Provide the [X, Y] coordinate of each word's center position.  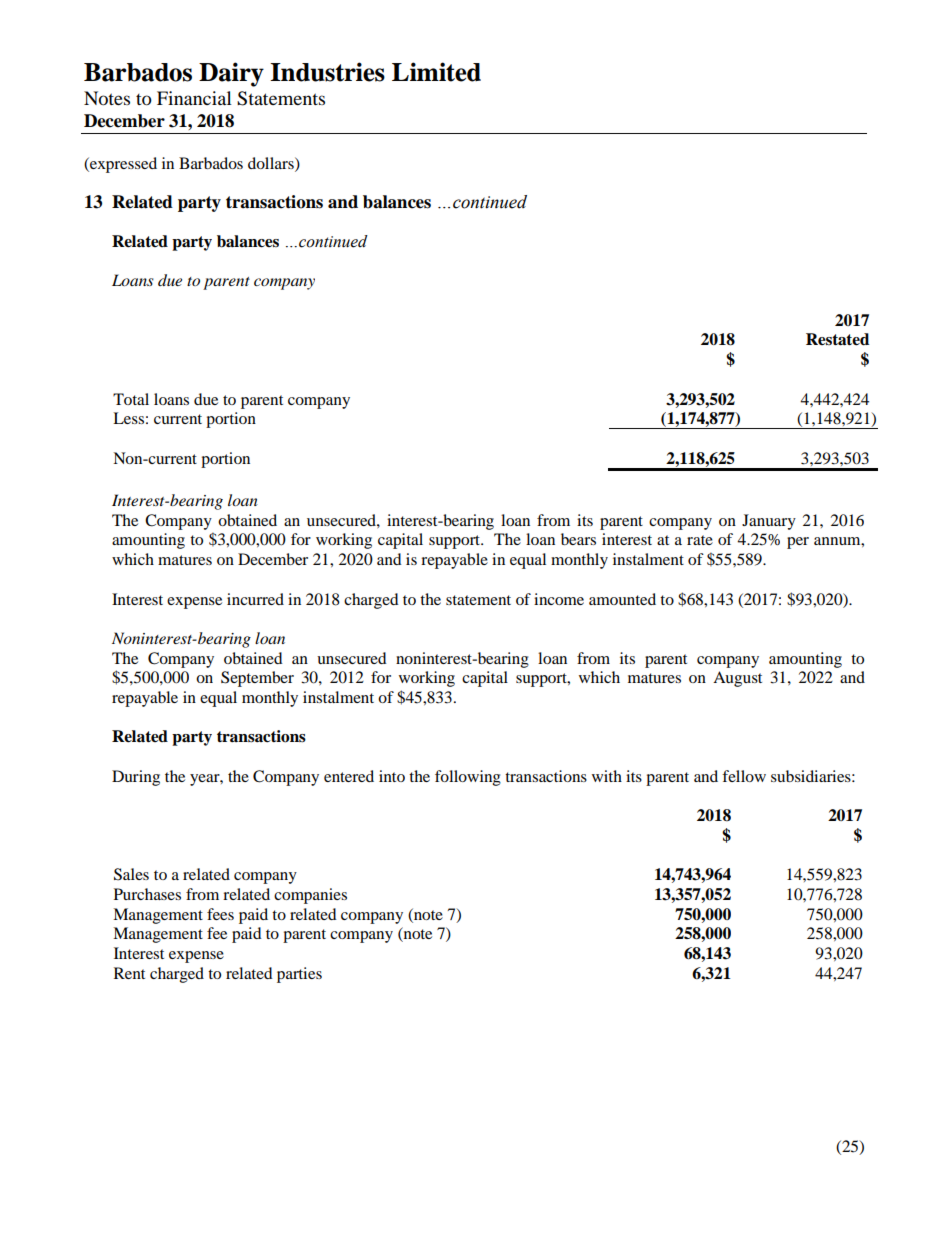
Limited [436, 72]
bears [578, 539]
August [737, 679]
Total [131, 399]
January [769, 522]
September [257, 679]
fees [220, 914]
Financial [194, 98]
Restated [837, 339]
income [559, 599]
